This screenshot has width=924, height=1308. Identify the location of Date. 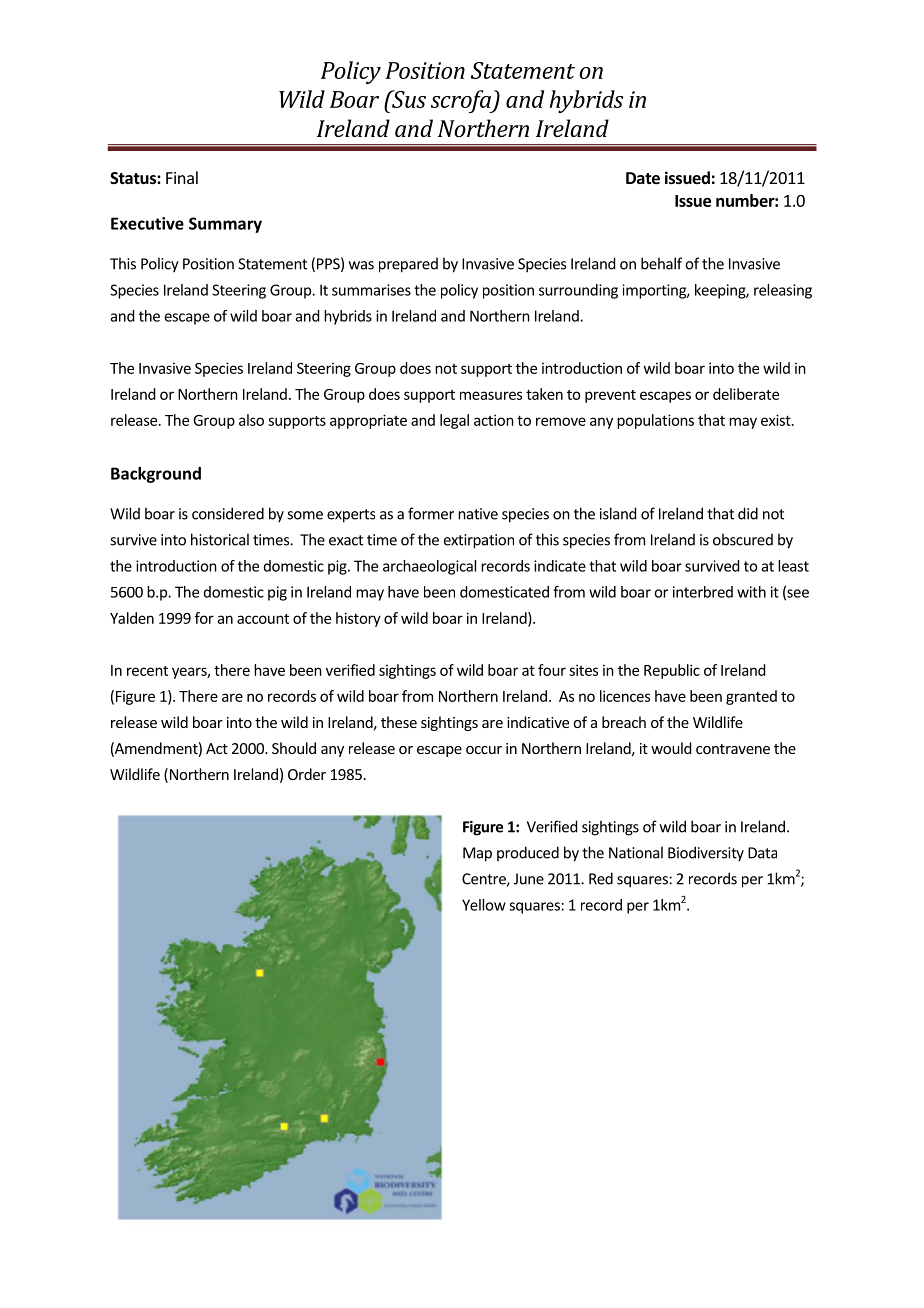
(643, 178).
